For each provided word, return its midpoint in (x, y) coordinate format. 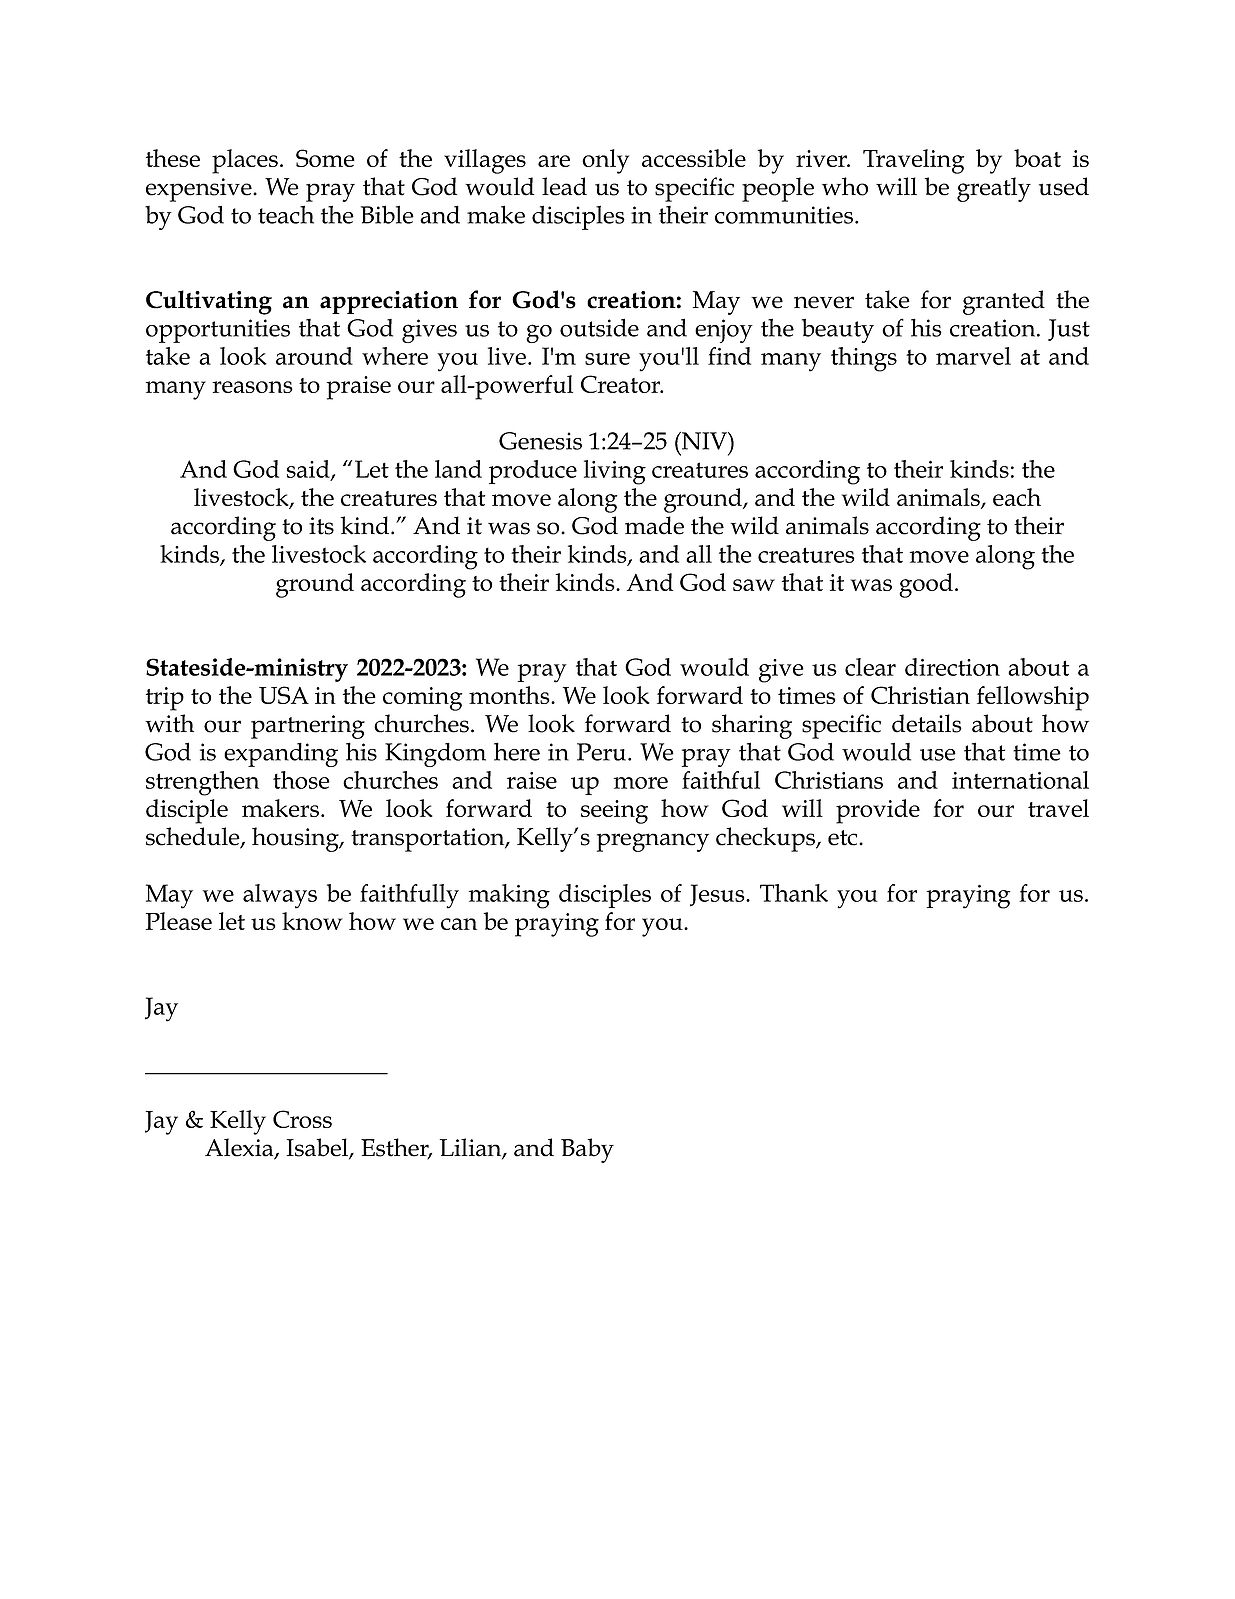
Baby (587, 1150)
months (510, 695)
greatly (994, 189)
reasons (253, 387)
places (245, 161)
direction (952, 667)
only (605, 161)
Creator (622, 384)
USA (284, 695)
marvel (973, 356)
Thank (794, 893)
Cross (302, 1119)
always (280, 896)
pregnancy (653, 842)
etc (844, 838)
